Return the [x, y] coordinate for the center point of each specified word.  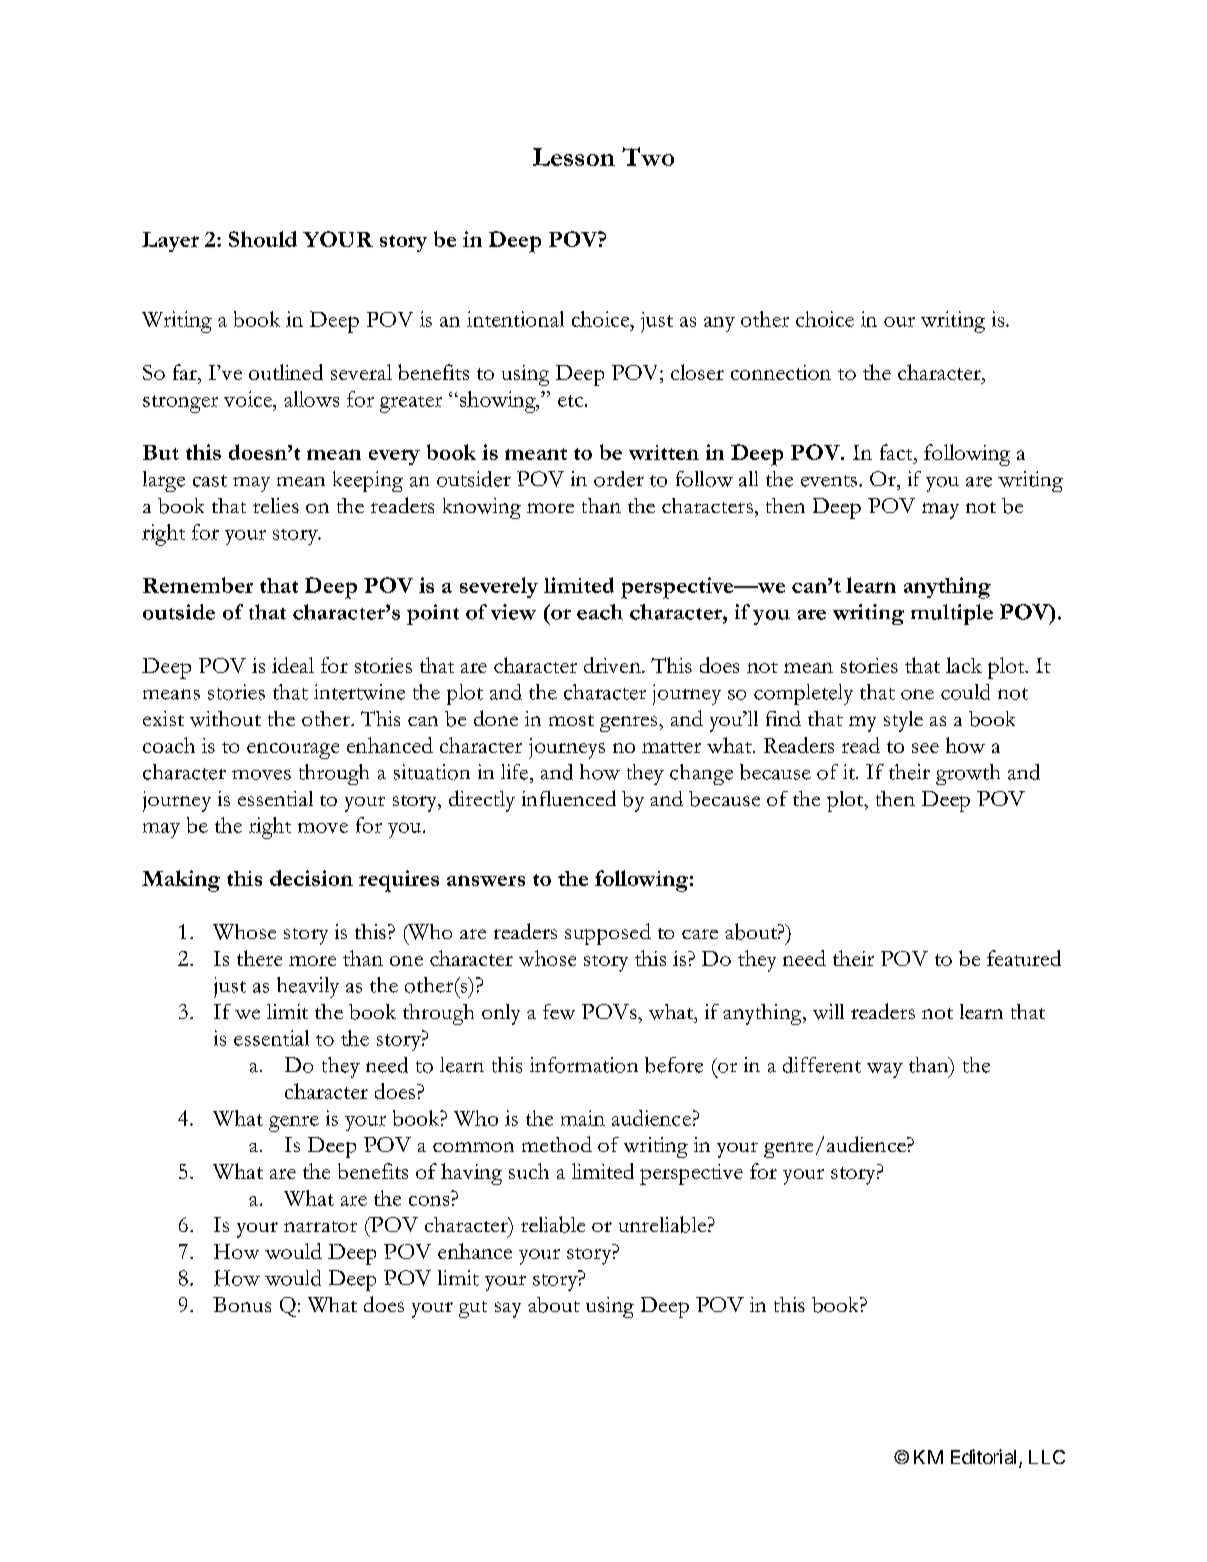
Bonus [242, 1304]
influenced [569, 798]
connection [781, 372]
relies [276, 505]
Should [263, 239]
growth [968, 774]
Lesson [574, 157]
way [885, 1070]
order [619, 479]
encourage [293, 751]
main [583, 1118]
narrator [320, 1226]
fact [897, 452]
